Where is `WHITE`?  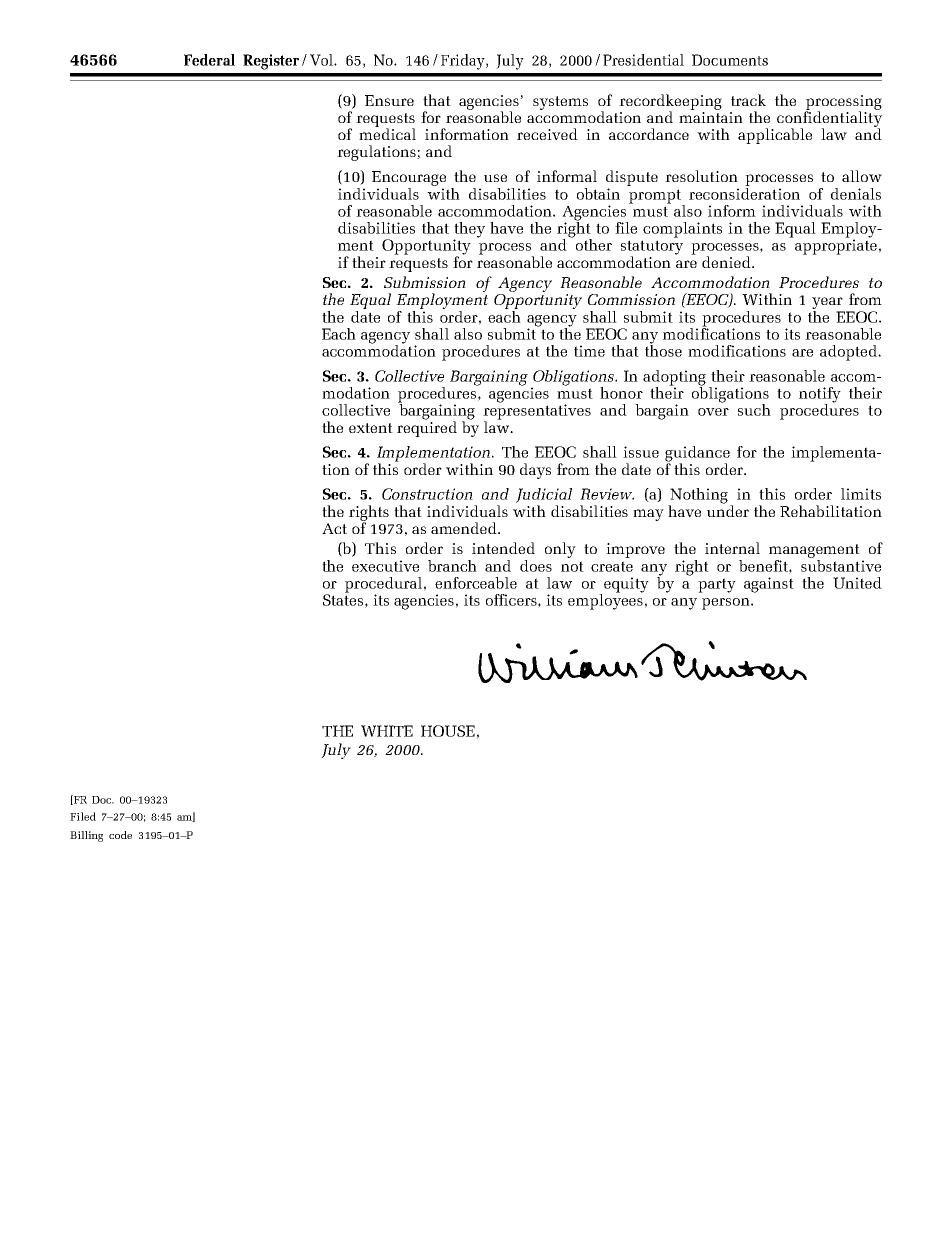
WHITE is located at coordinates (387, 731).
